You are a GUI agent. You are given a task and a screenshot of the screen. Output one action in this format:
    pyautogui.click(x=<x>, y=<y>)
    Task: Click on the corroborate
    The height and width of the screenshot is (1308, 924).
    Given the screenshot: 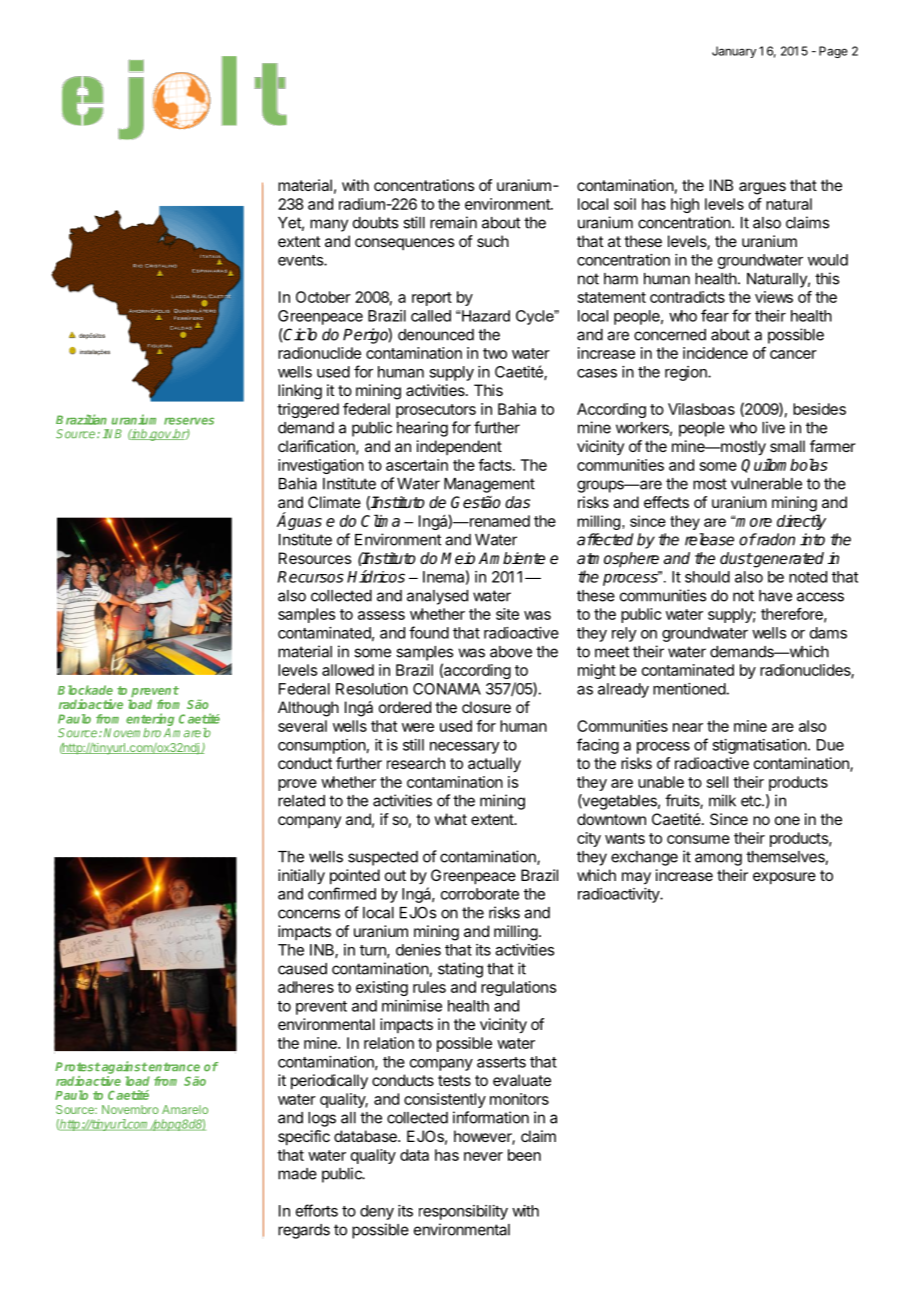 What is the action you would take?
    pyautogui.click(x=480, y=894)
